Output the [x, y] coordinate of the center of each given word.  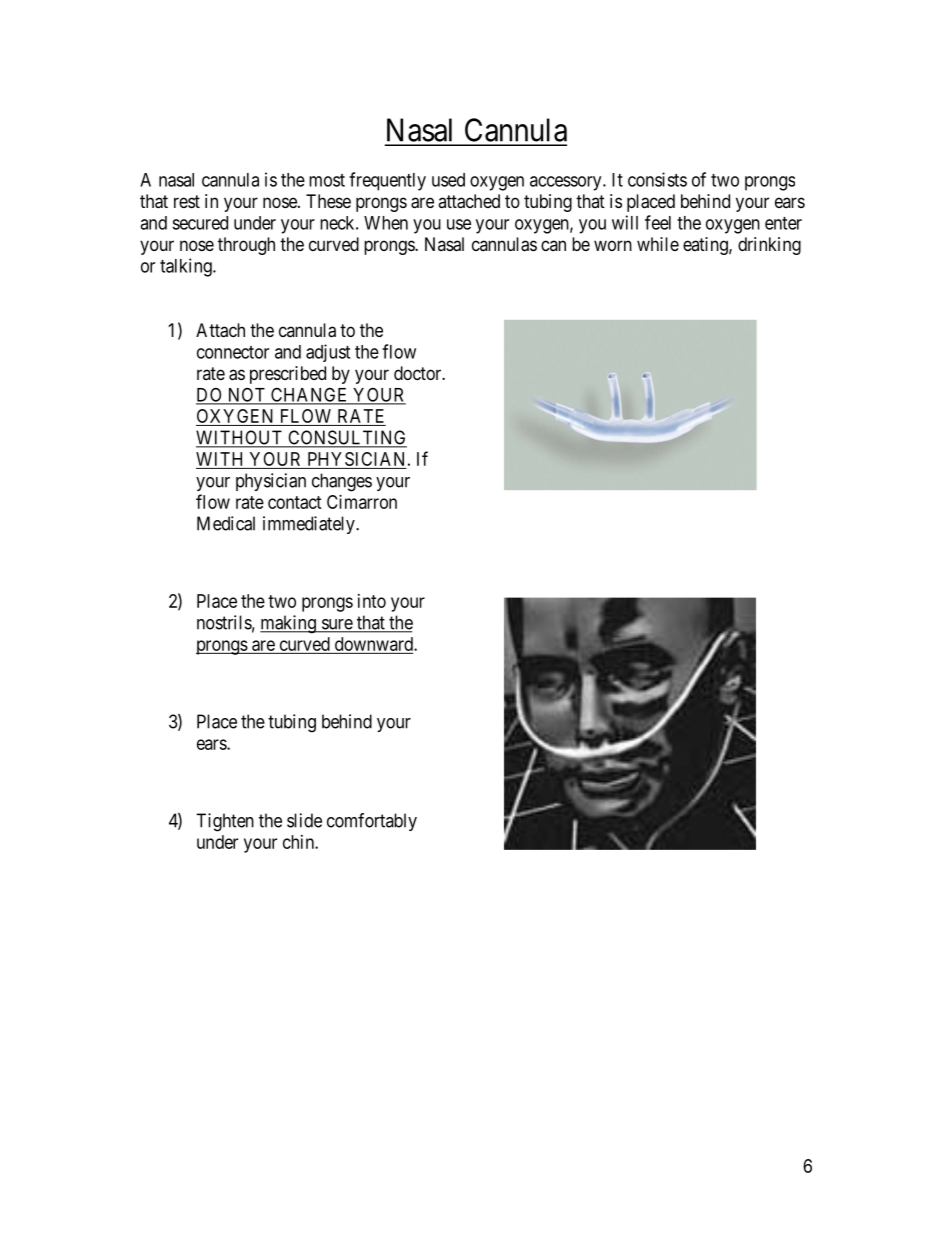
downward [375, 644]
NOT [246, 395]
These [328, 201]
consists [657, 179]
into [372, 601]
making [289, 624]
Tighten [225, 822]
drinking [769, 246]
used [448, 180]
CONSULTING [346, 438]
